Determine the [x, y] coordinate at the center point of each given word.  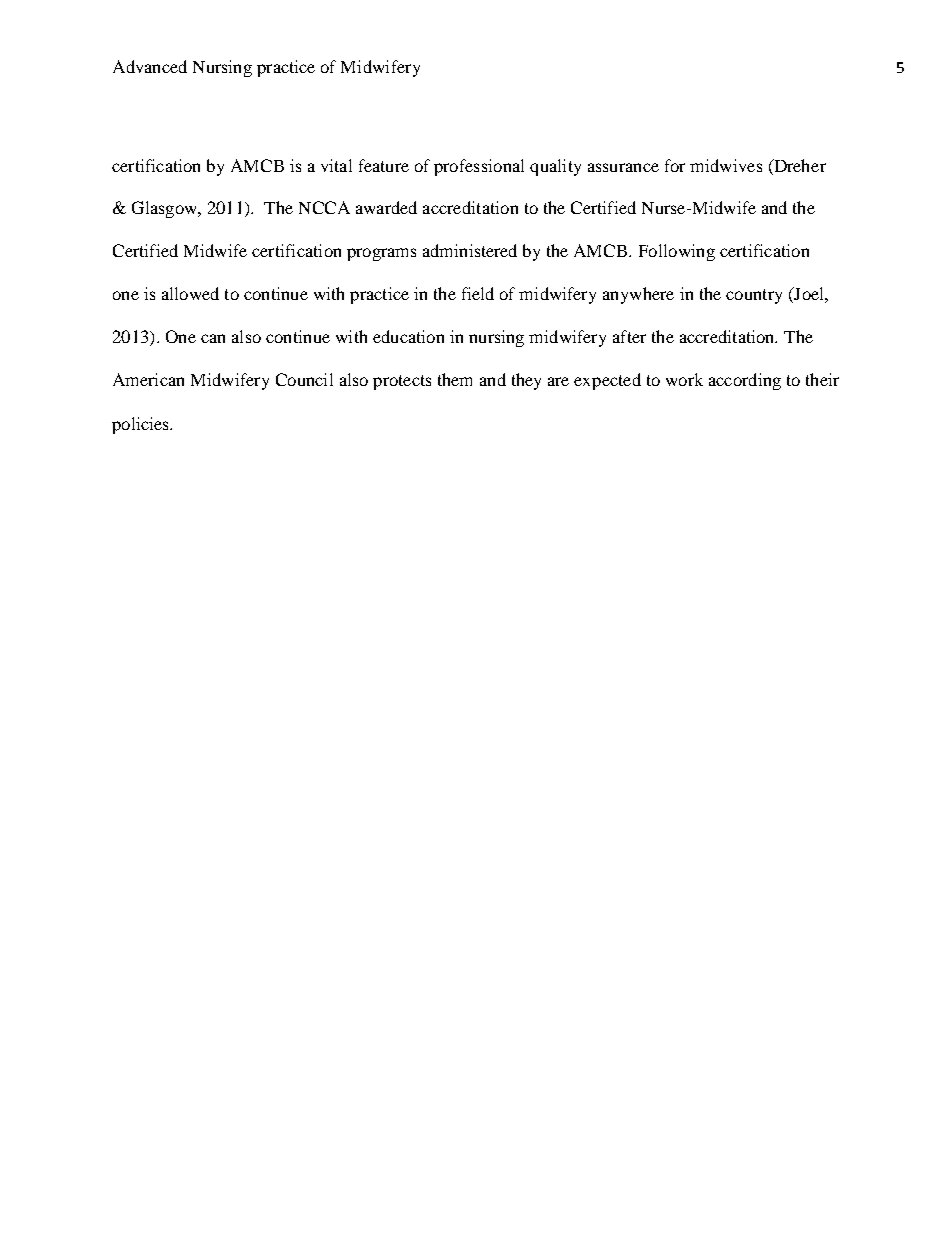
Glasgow [165, 209]
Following [677, 252]
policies [142, 425]
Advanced [150, 66]
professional [479, 167]
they [526, 381]
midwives [726, 165]
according [745, 381]
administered [470, 250]
